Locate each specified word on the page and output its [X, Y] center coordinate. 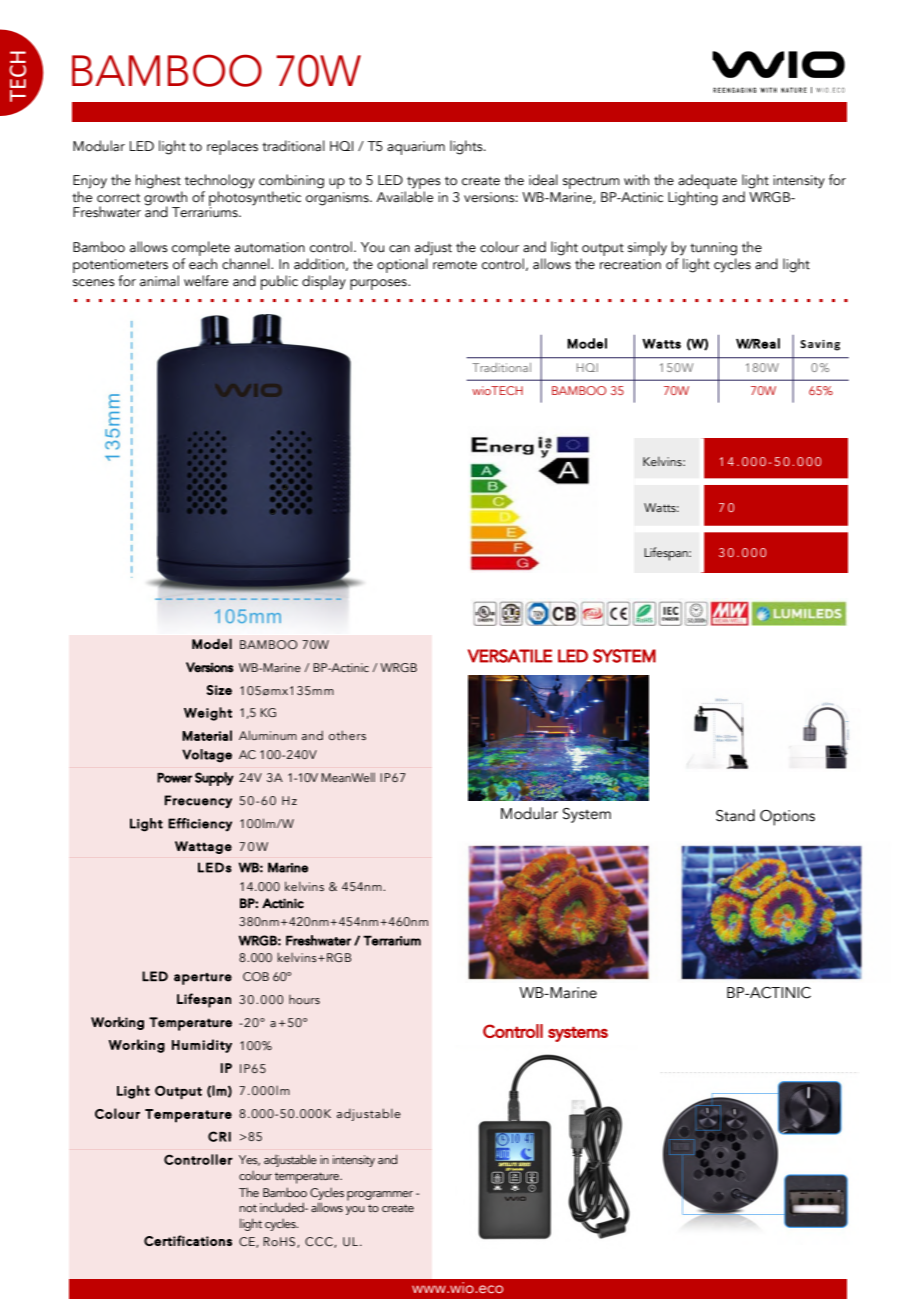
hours [304, 999]
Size [219, 690]
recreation [630, 264]
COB [256, 976]
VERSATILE [510, 656]
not [248, 1208]
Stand [735, 815]
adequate [707, 181]
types [424, 183]
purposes [379, 284]
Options [787, 818]
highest [158, 181]
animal [159, 281]
